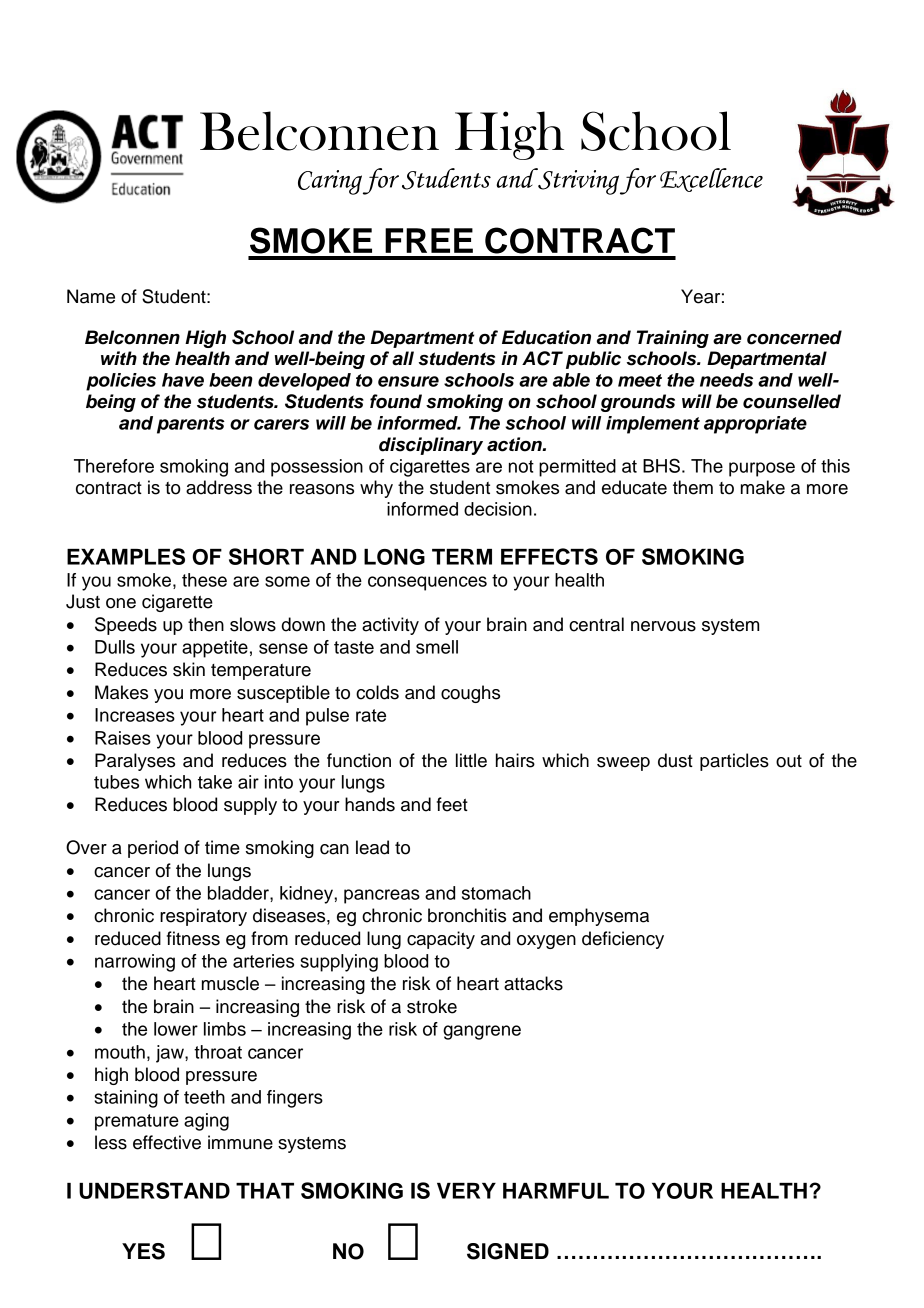 Image resolution: width=924 pixels, height=1308 pixels. What do you see at coordinates (154, 1190) in the document?
I see `UNDERSTAND` at bounding box center [154, 1190].
